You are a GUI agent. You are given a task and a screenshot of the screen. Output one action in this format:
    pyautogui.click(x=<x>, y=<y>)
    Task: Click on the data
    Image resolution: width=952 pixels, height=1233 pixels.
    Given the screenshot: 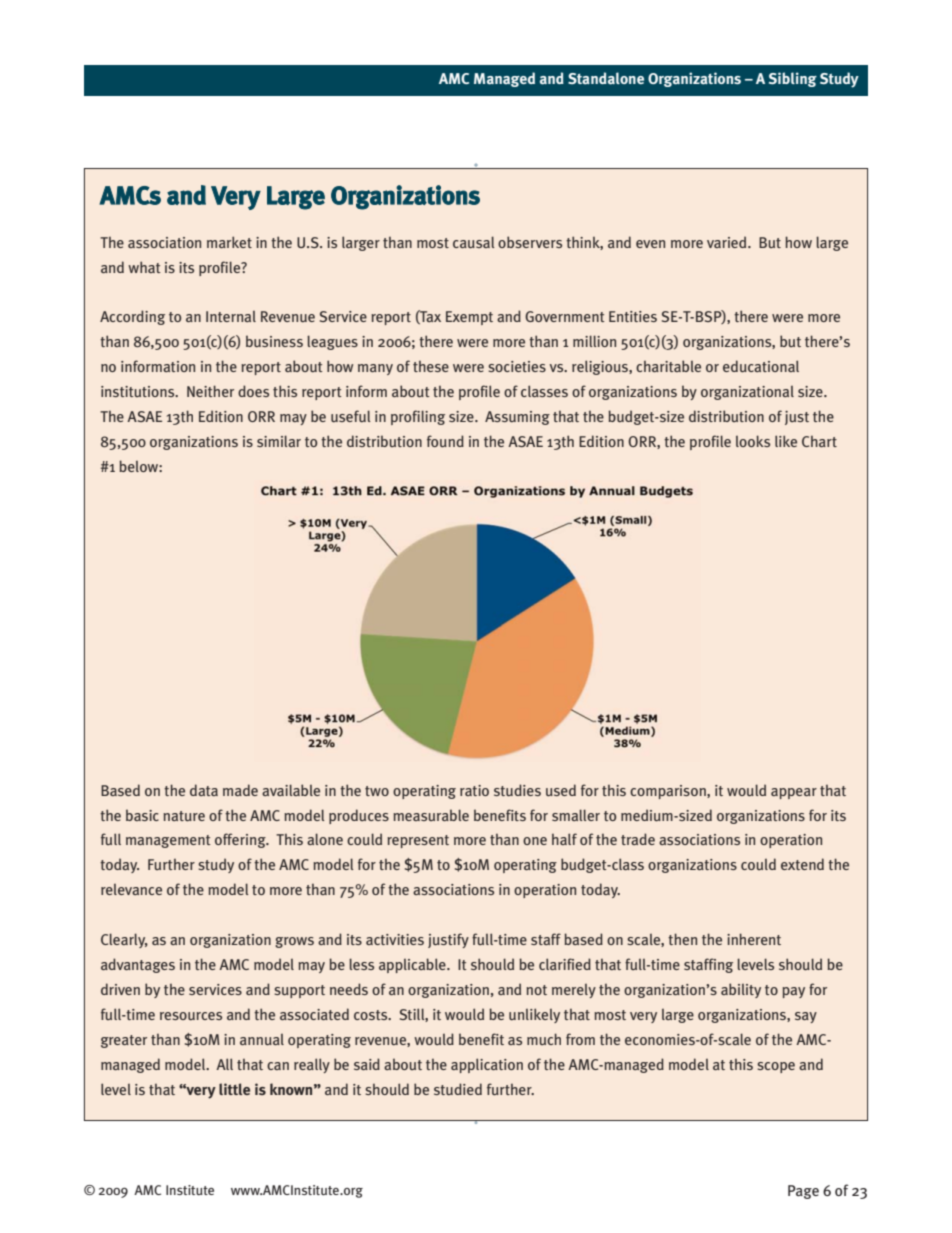 What is the action you would take?
    pyautogui.click(x=204, y=790)
